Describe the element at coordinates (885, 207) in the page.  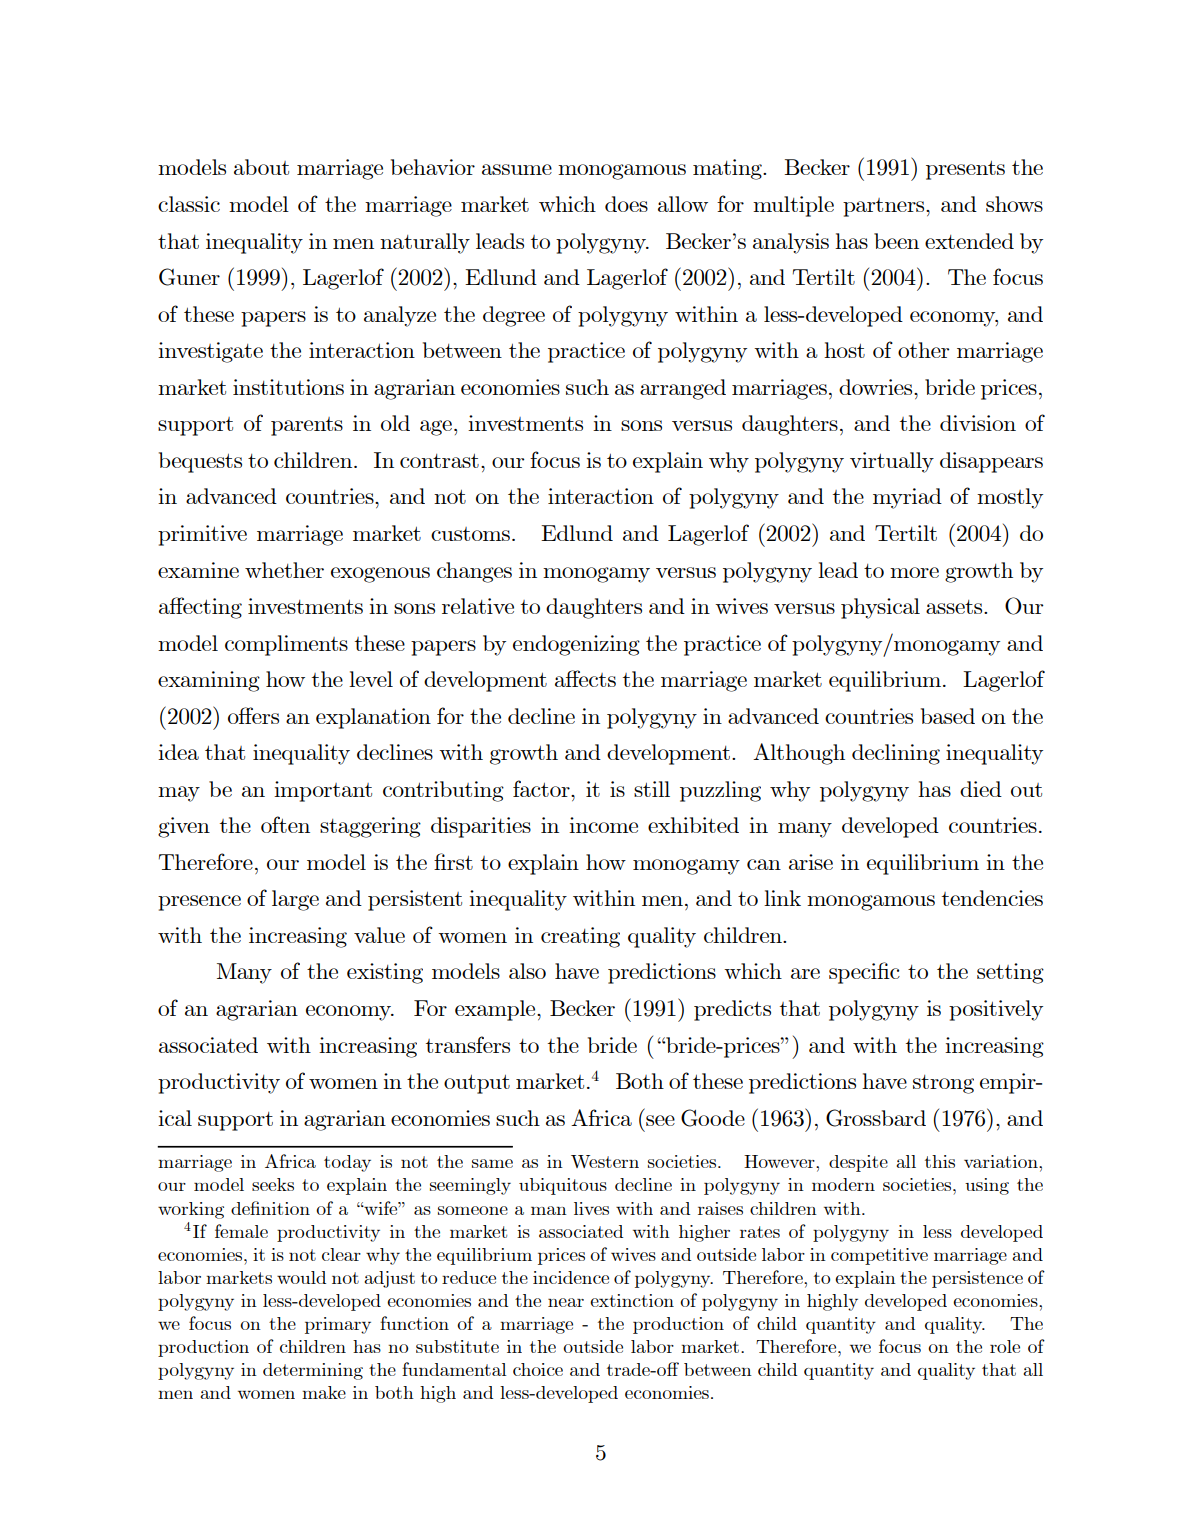
I see `partners` at that location.
